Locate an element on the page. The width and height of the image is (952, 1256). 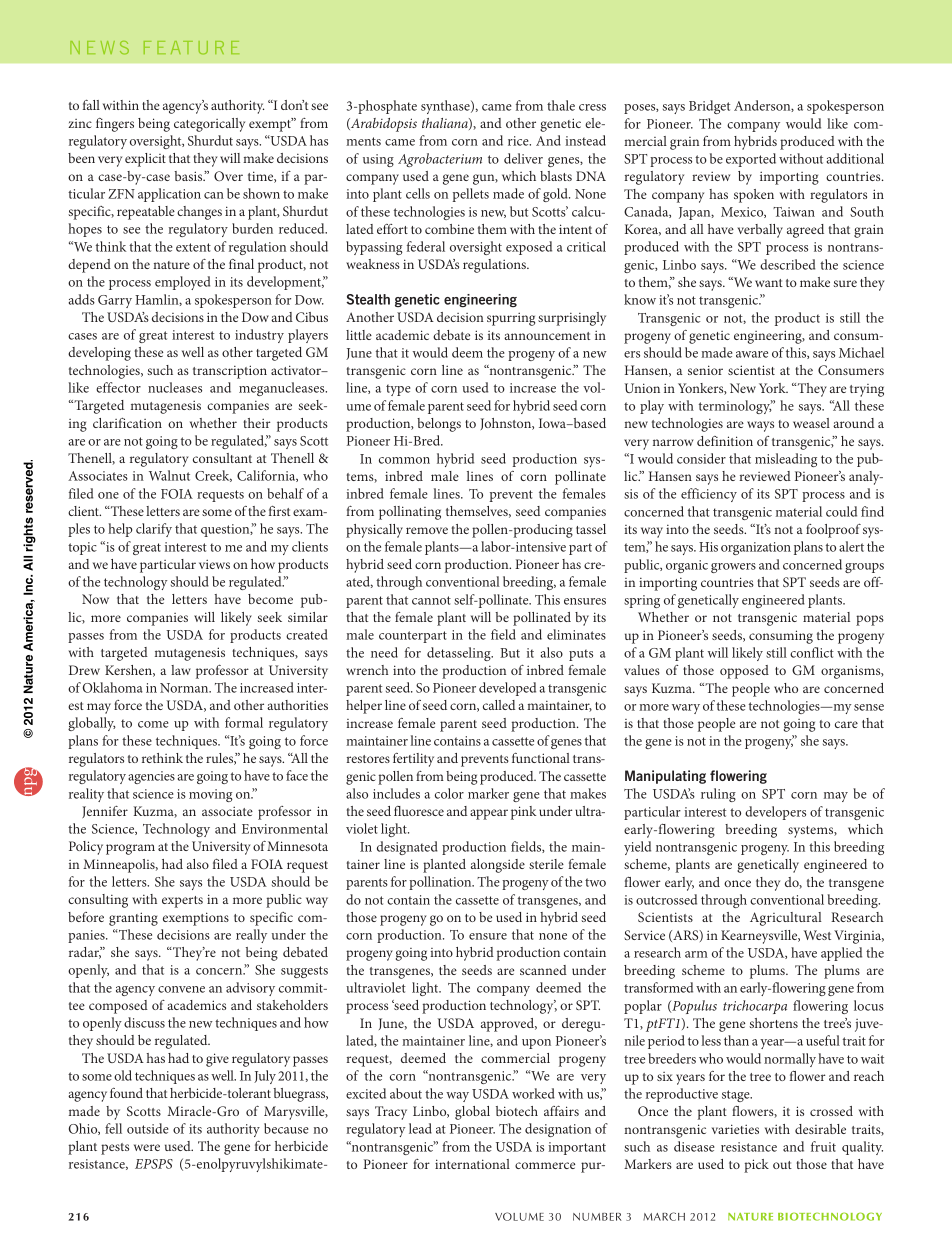
exported is located at coordinates (751, 160).
